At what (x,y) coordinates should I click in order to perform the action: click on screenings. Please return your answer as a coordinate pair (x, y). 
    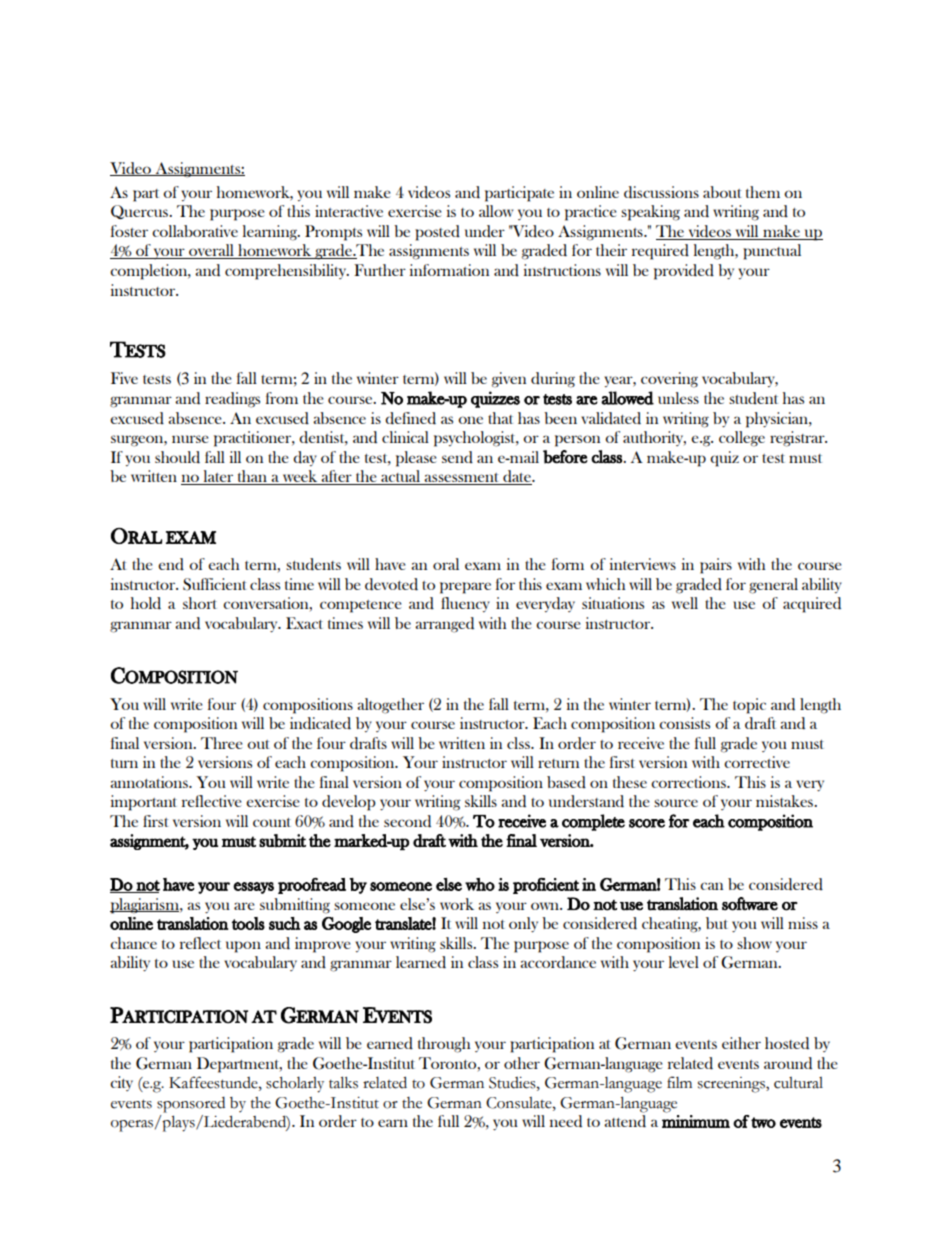
    Looking at the image, I should click on (732, 1085).
